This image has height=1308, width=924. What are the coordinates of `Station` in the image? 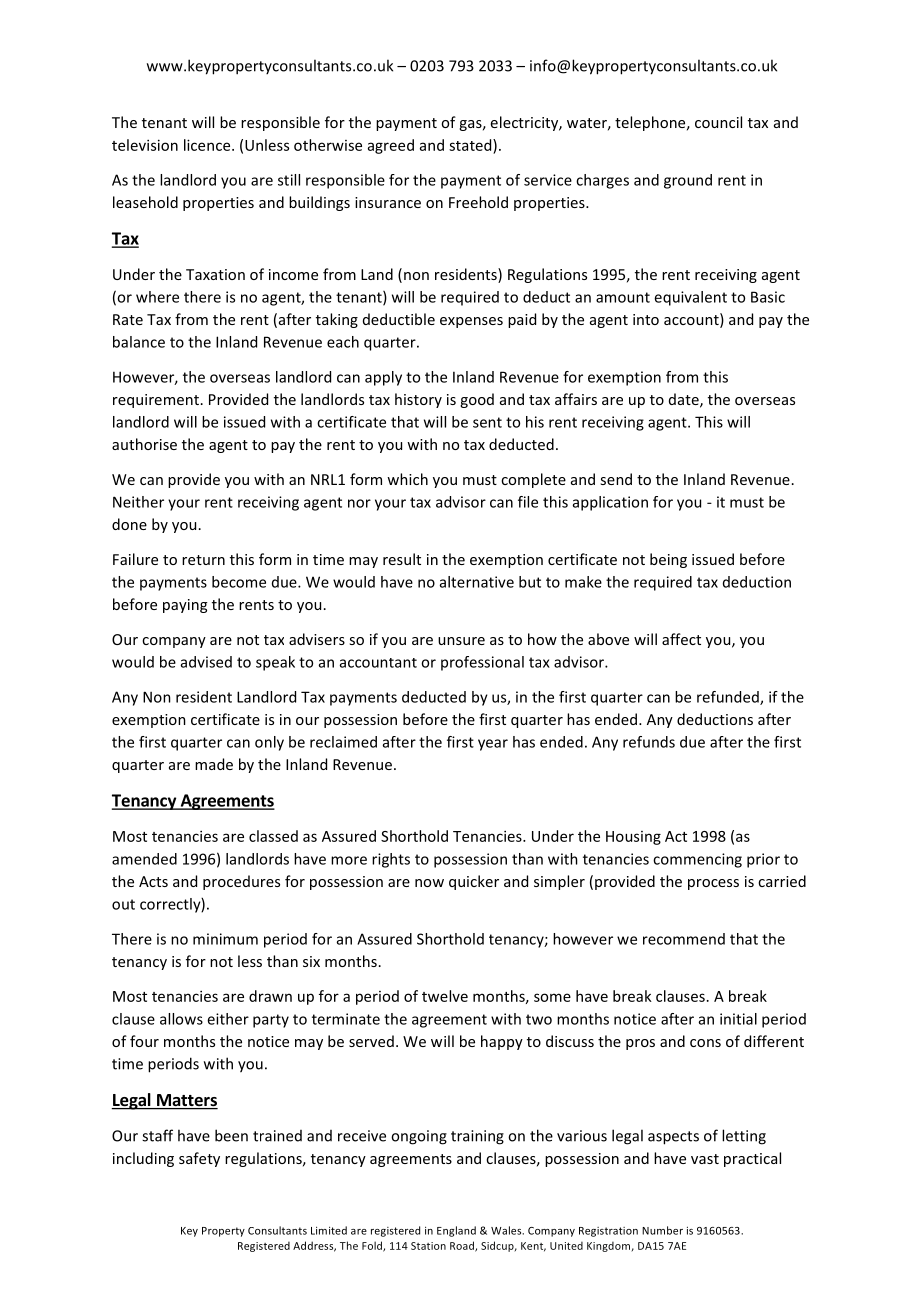 It's located at (428, 1246).
